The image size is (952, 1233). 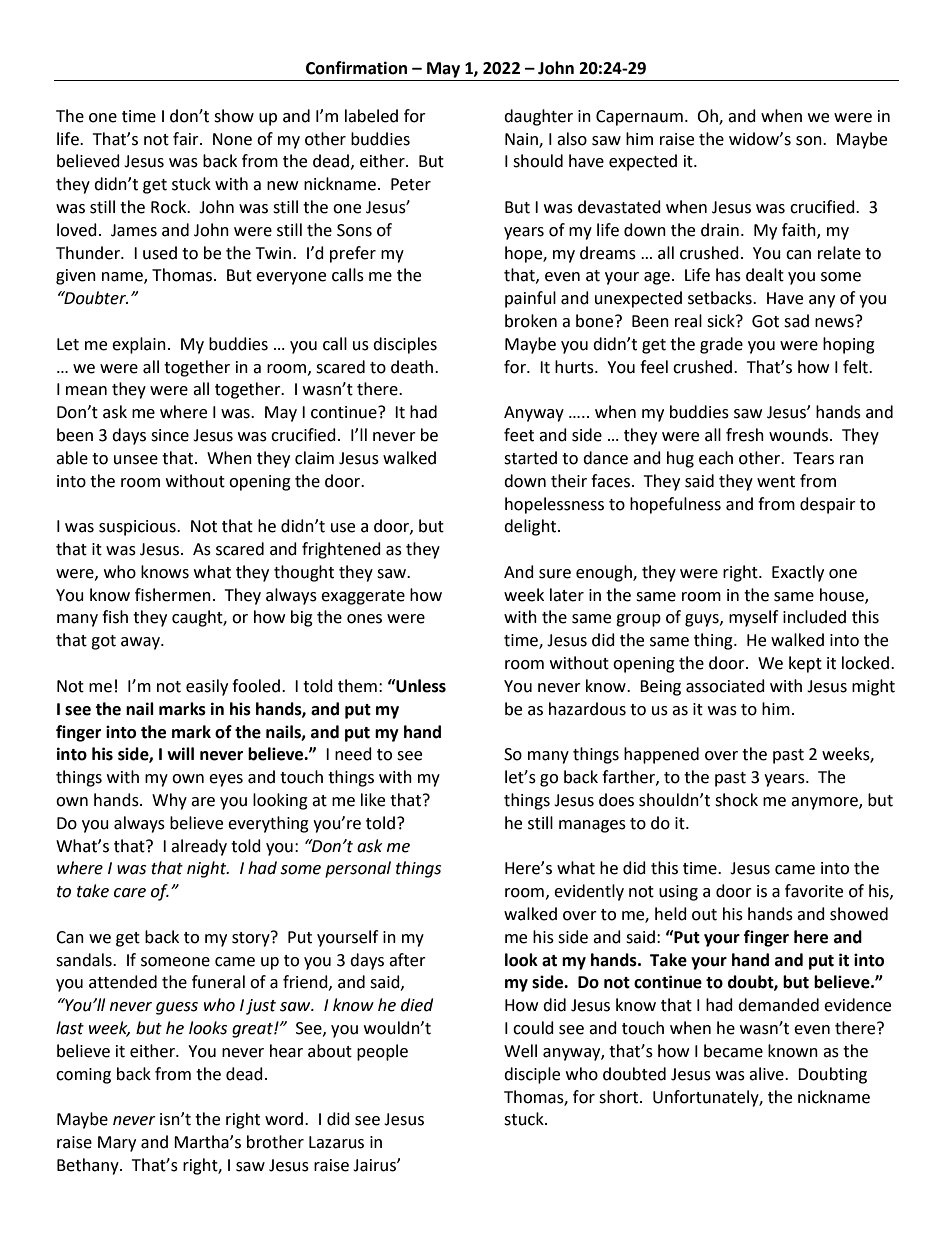 What do you see at coordinates (538, 117) in the screenshot?
I see `daughter` at bounding box center [538, 117].
